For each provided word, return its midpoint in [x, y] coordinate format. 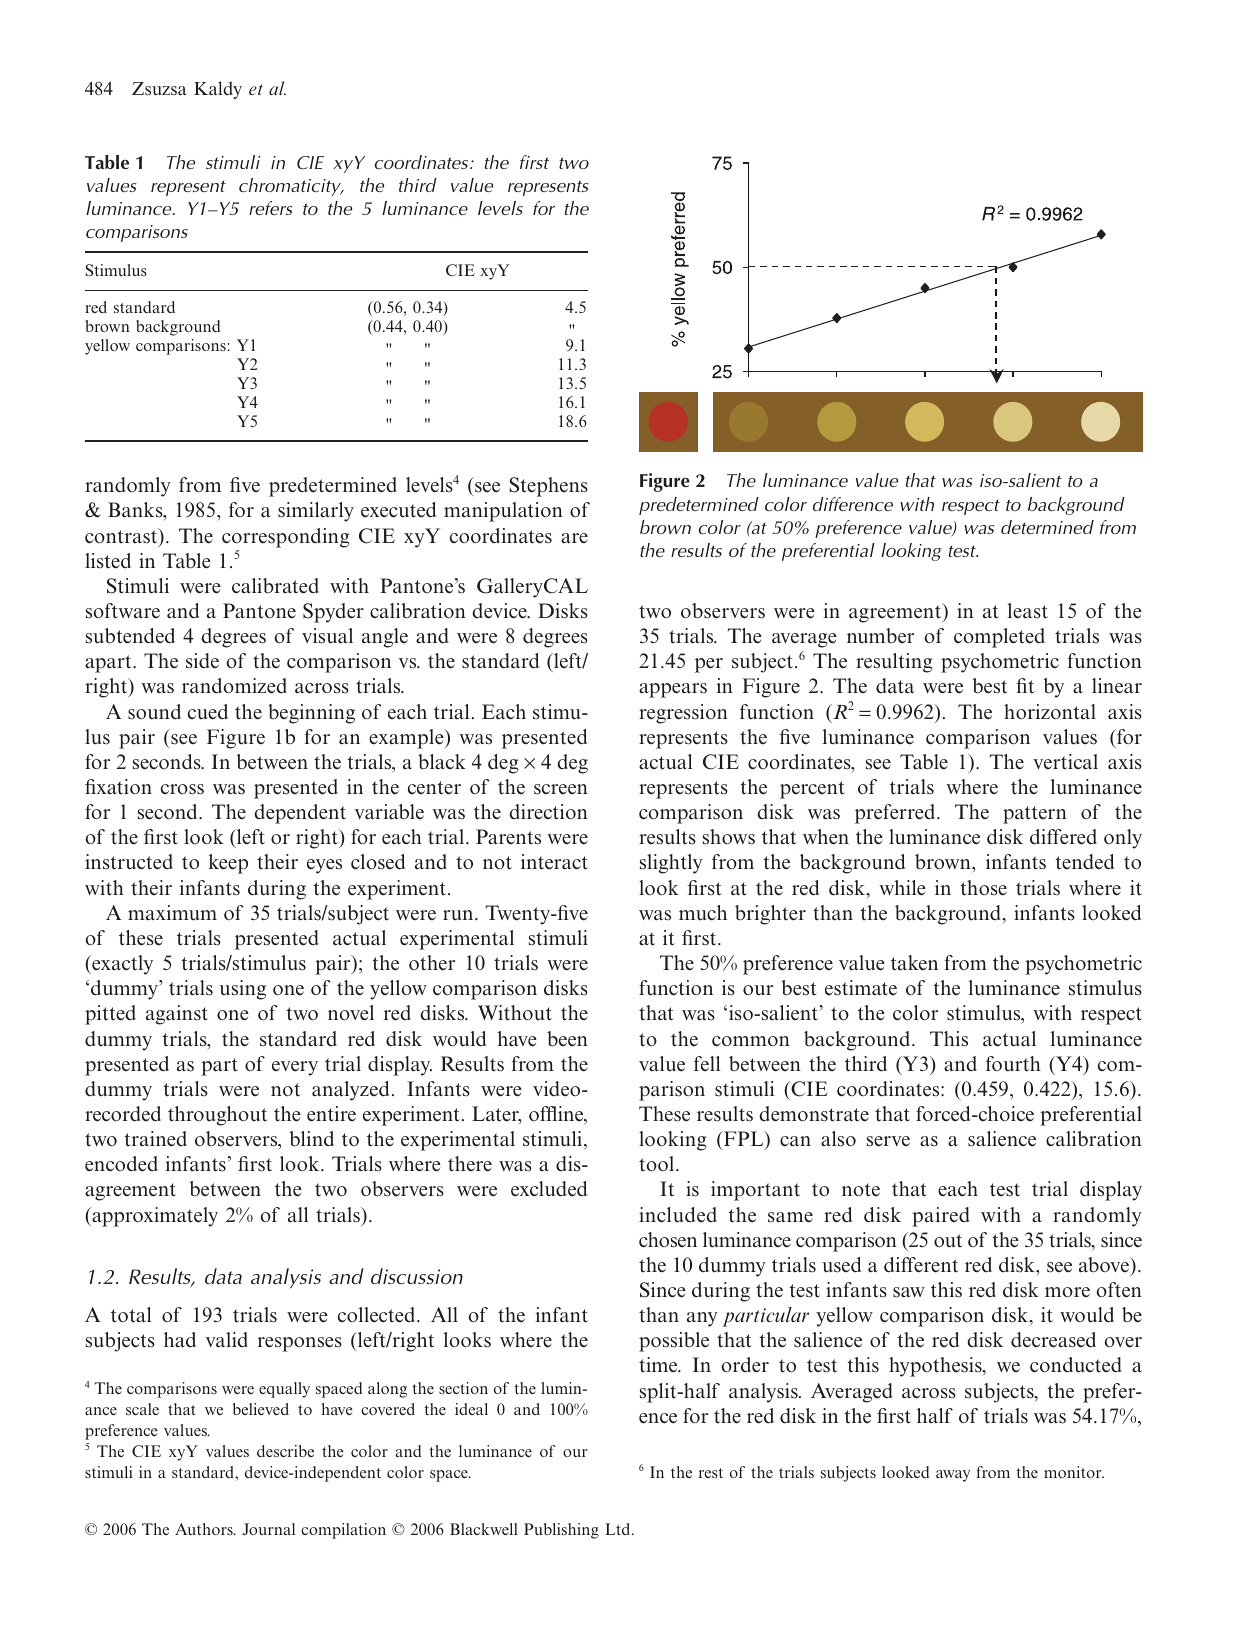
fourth [1013, 1064]
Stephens [549, 487]
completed [999, 638]
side [202, 661]
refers [271, 208]
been [567, 1039]
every [295, 1068]
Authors [205, 1529]
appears [673, 690]
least [1028, 611]
